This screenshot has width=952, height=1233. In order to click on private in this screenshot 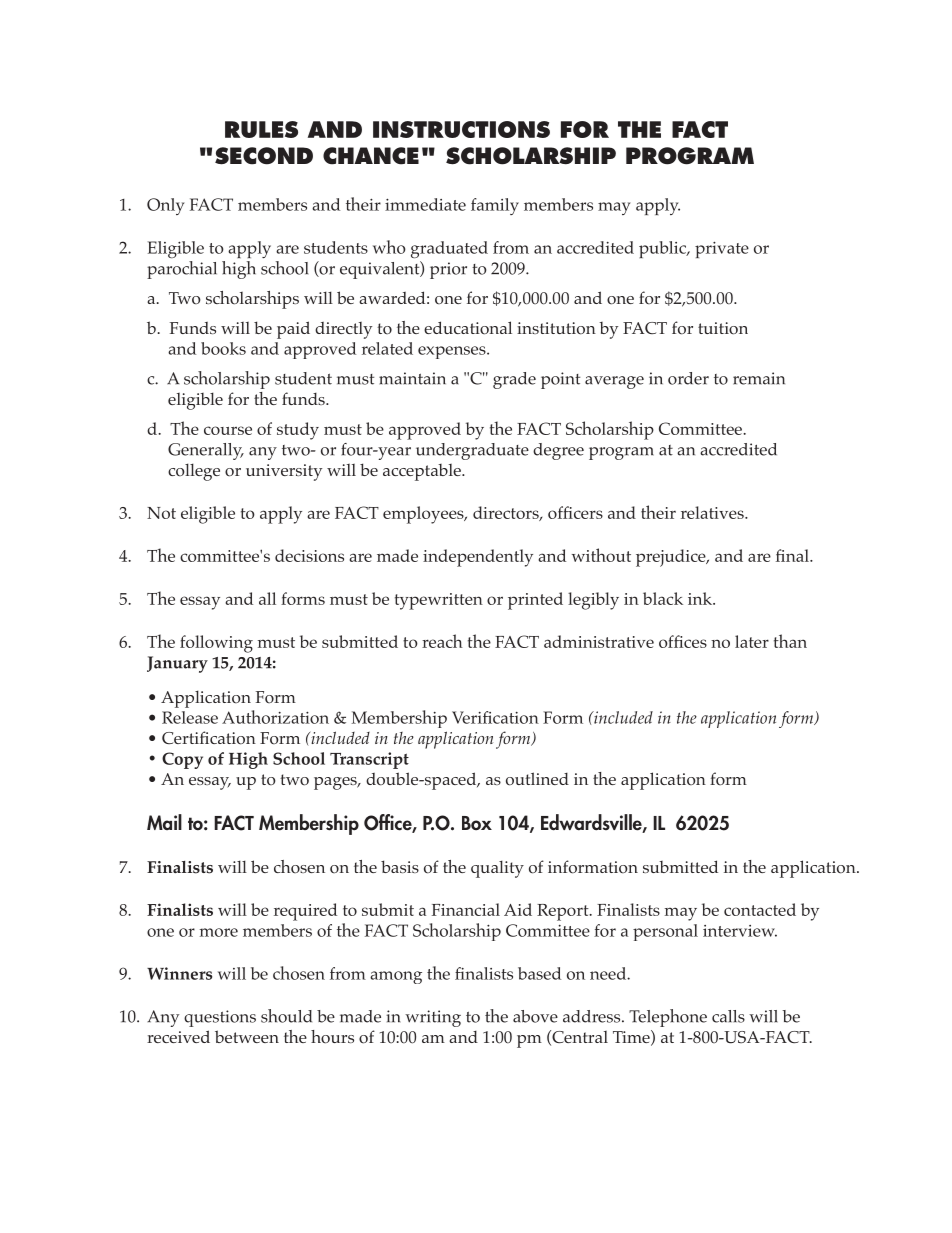, I will do `click(722, 249)`.
